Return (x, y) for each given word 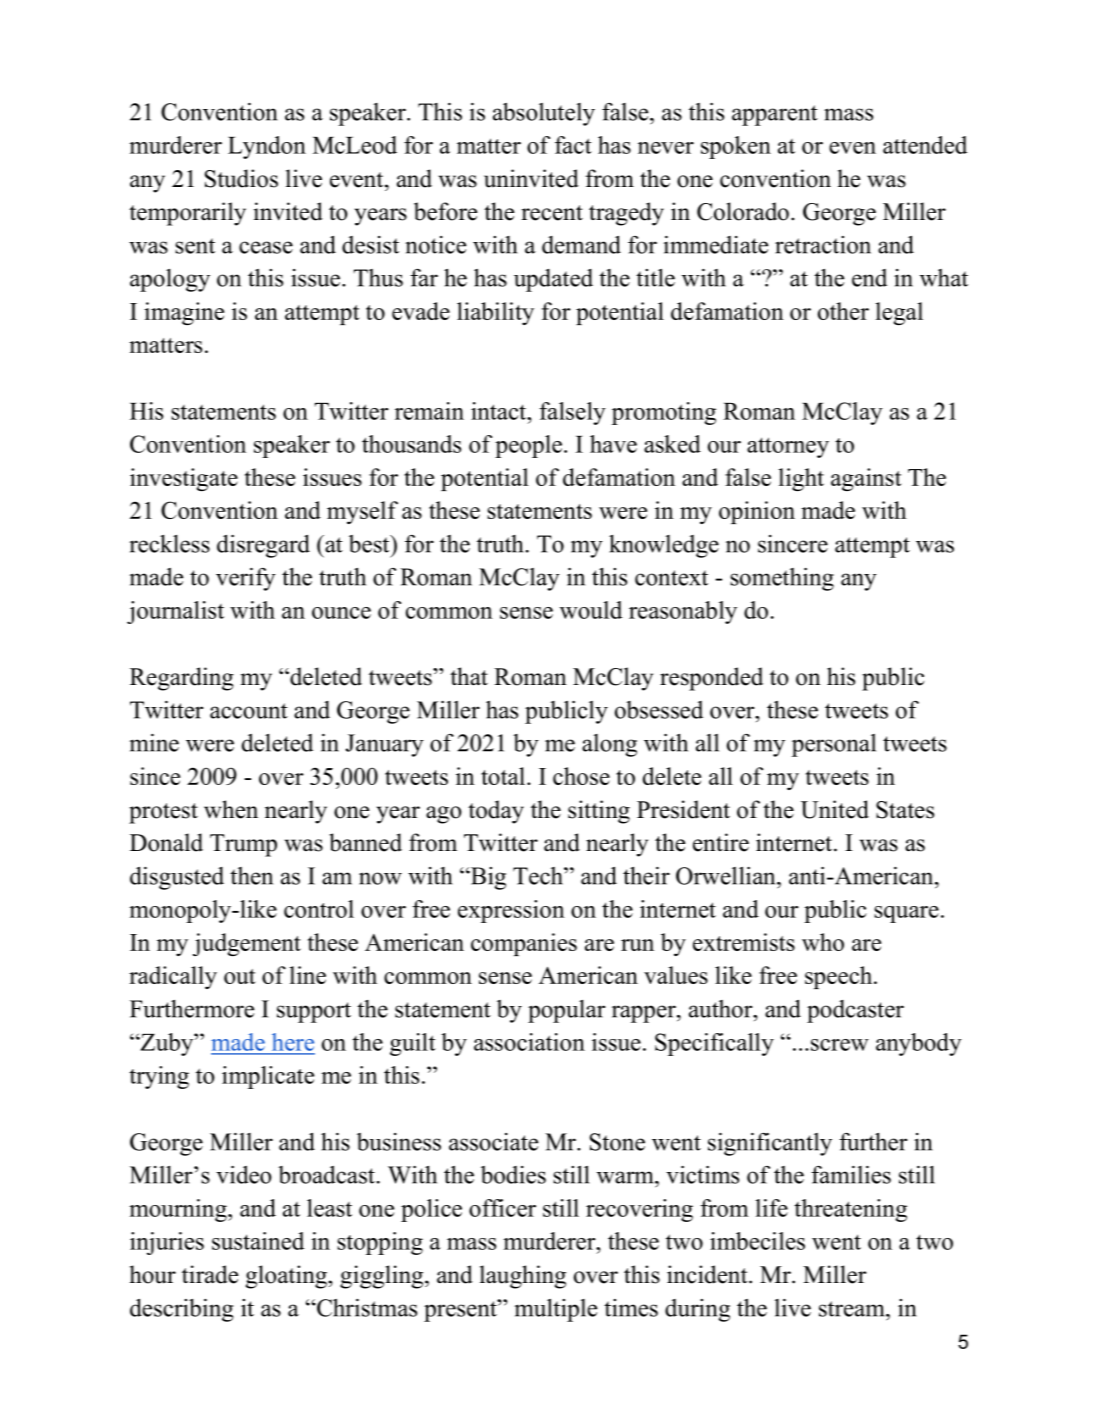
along (609, 745)
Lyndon (267, 147)
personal (834, 745)
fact (573, 145)
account (249, 711)
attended (925, 145)
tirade (210, 1274)
